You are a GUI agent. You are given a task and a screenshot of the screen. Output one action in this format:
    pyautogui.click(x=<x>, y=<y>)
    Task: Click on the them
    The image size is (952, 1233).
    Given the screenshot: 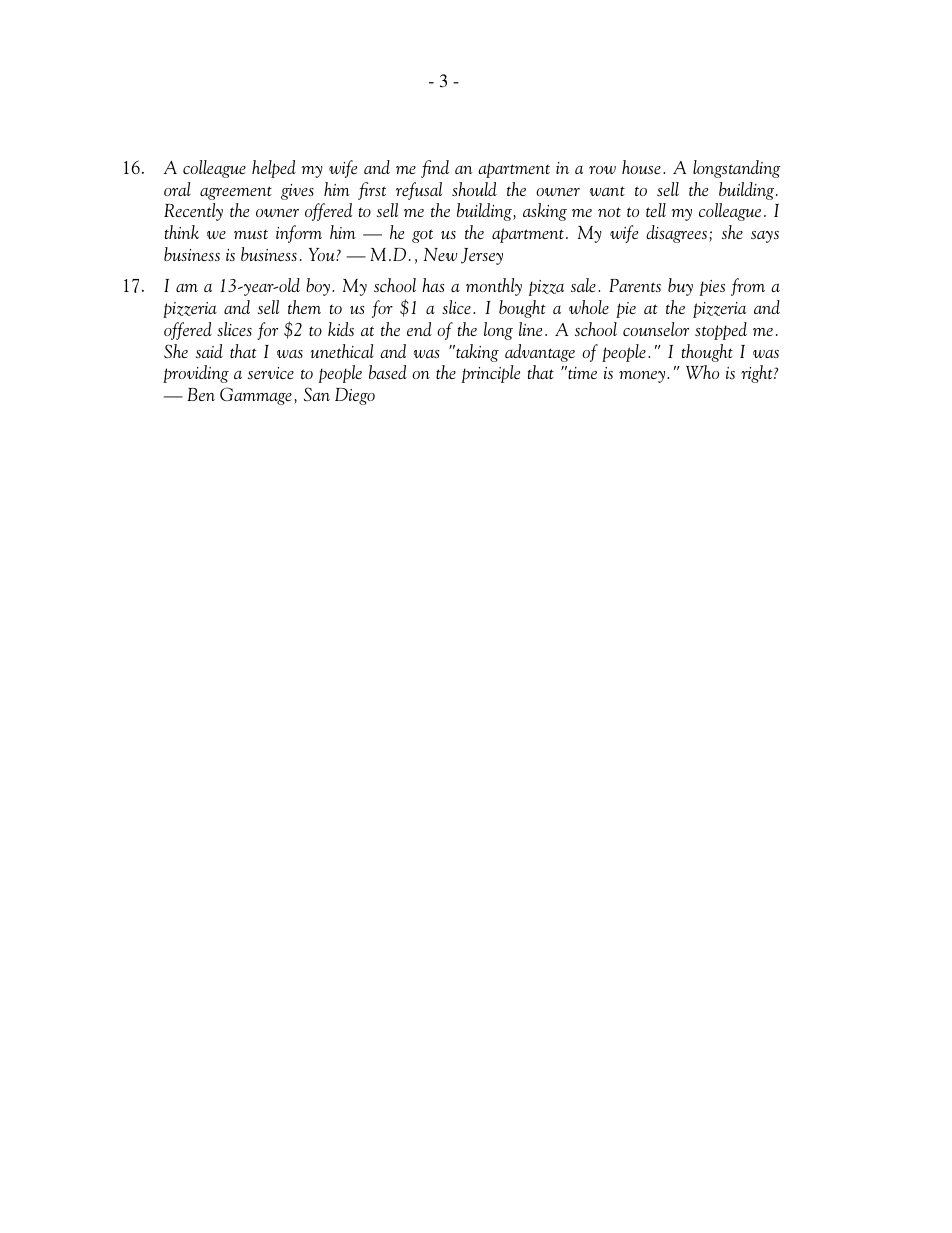 What is the action you would take?
    pyautogui.click(x=304, y=307)
